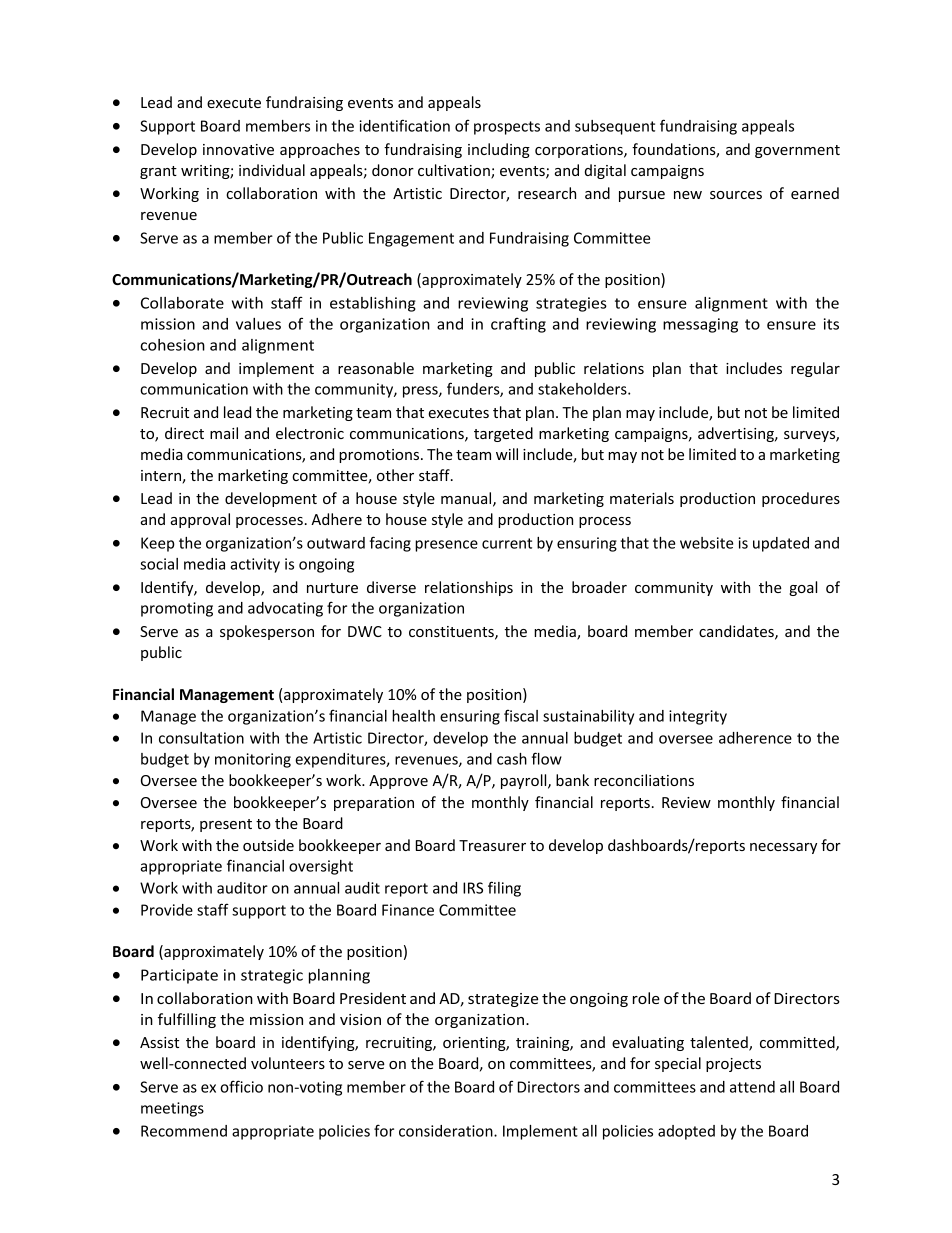 This screenshot has width=952, height=1233. I want to click on current, so click(507, 543).
